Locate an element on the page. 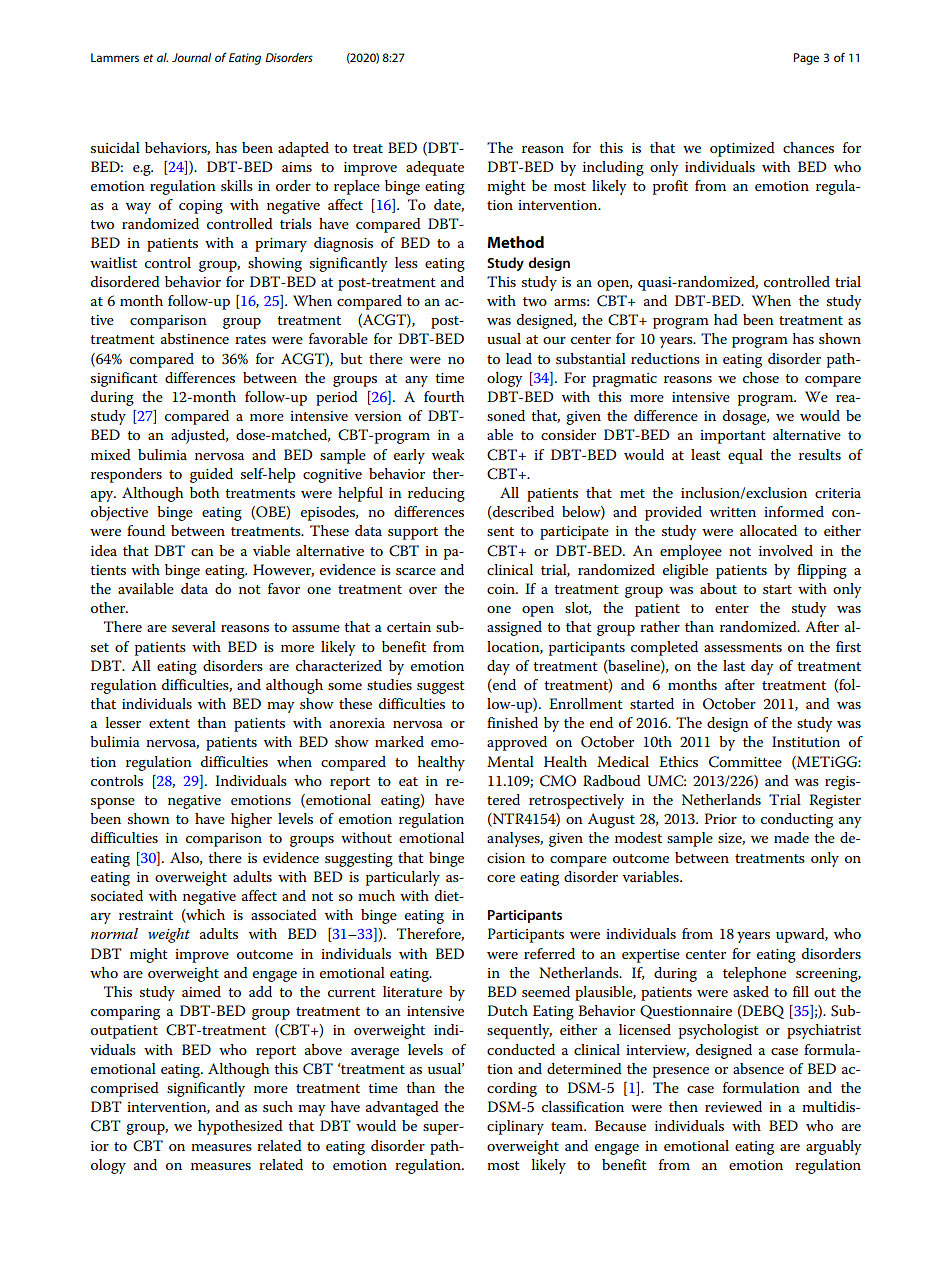 The image size is (952, 1265). made is located at coordinates (791, 837).
